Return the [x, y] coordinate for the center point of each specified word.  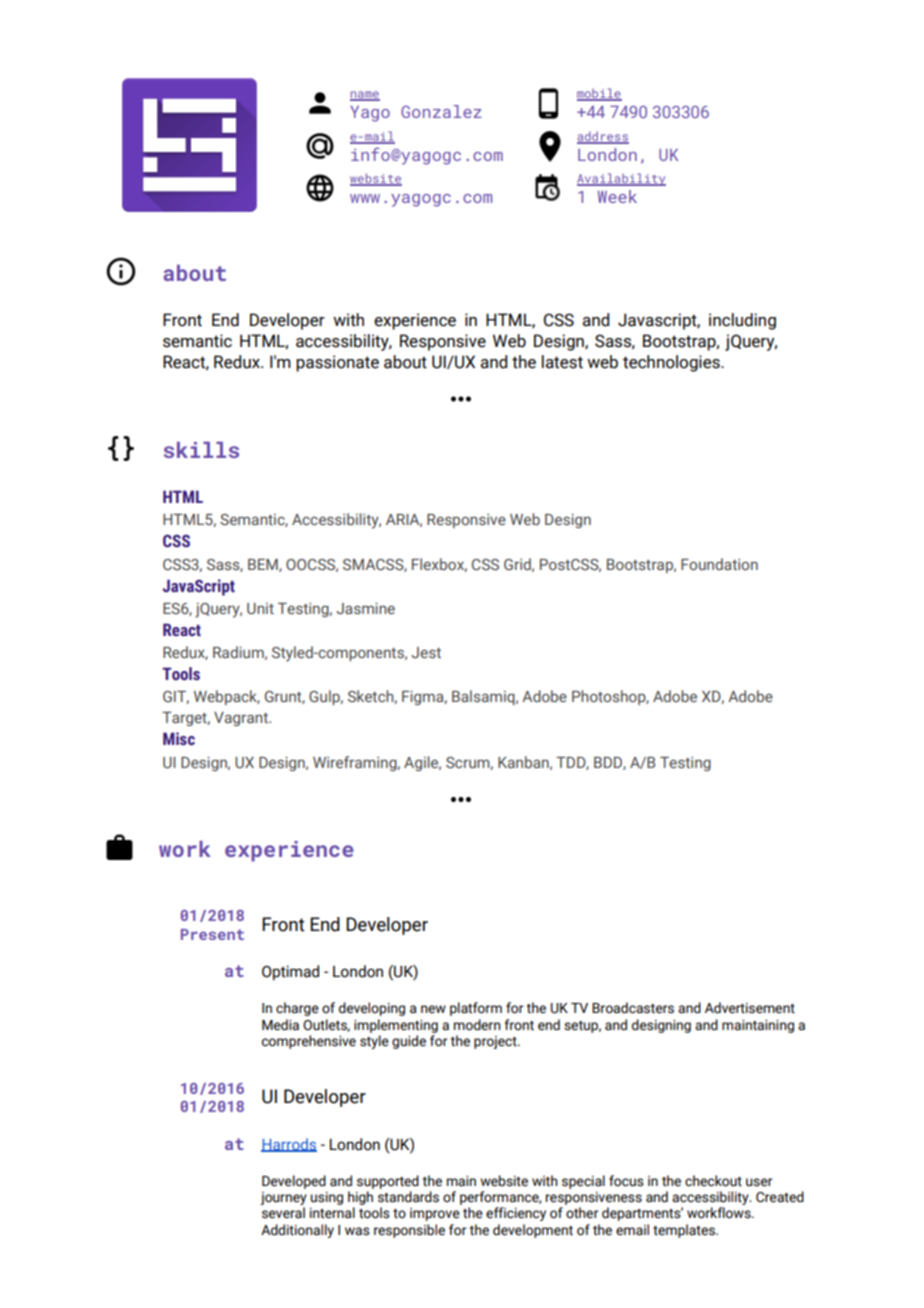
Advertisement [750, 1008]
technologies [672, 363]
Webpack [227, 697]
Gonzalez [441, 111]
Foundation [719, 564]
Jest [426, 653]
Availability [621, 179]
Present [212, 934]
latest [562, 362]
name [365, 95]
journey [283, 1198]
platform [476, 1009]
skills [201, 450]
